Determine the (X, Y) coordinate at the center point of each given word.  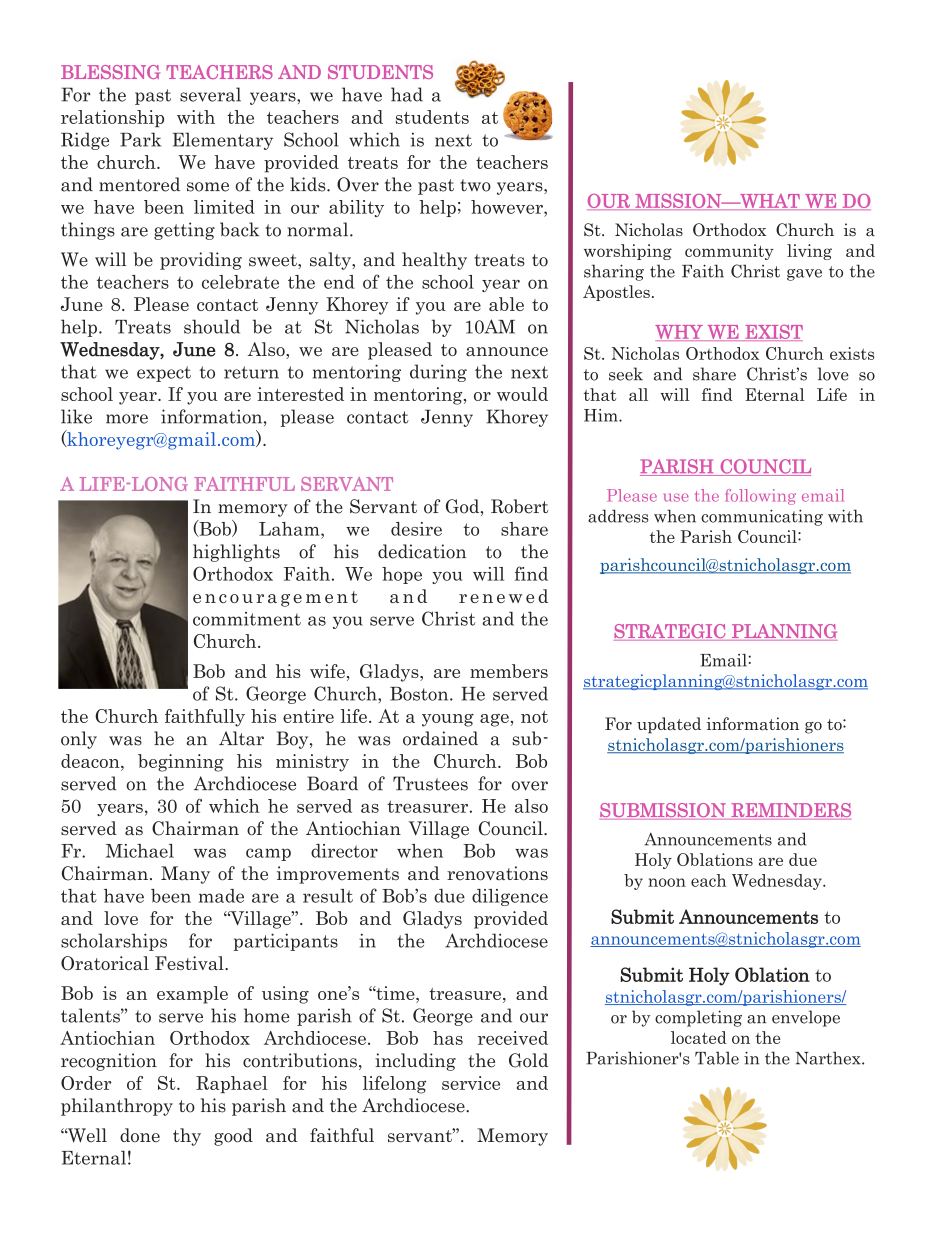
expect (164, 374)
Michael (140, 851)
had (407, 94)
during (438, 373)
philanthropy (117, 1107)
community (729, 252)
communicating (762, 517)
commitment (247, 619)
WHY (680, 333)
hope (402, 575)
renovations (497, 873)
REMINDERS (790, 811)
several (210, 94)
